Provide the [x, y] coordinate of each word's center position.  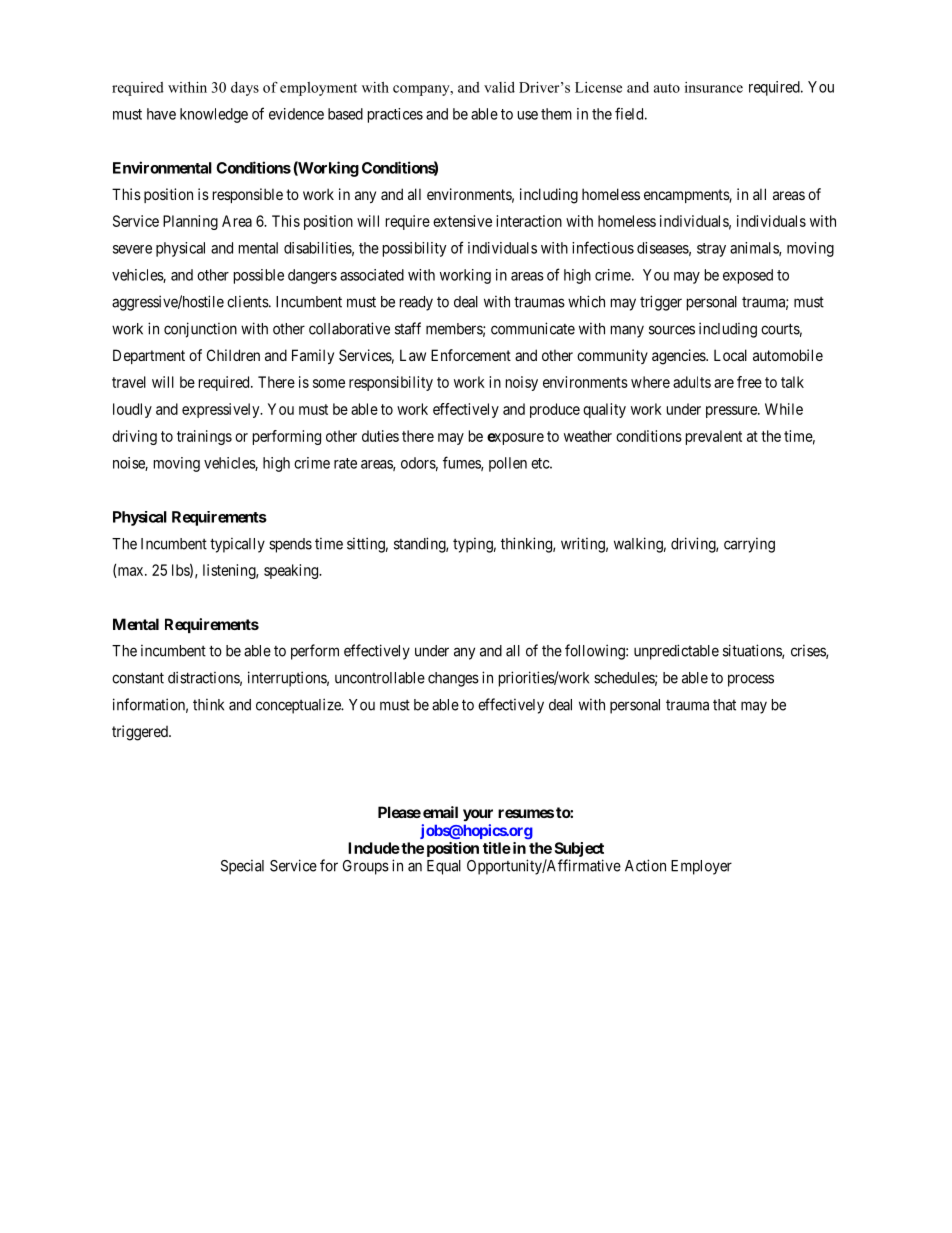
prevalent [714, 437]
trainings [204, 437]
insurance [714, 87]
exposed [748, 276]
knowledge [214, 115]
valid [499, 87]
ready [416, 303]
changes [453, 679]
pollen [508, 464]
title [497, 848]
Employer [701, 867]
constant [138, 678]
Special [242, 867]
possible [259, 276]
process [751, 680]
